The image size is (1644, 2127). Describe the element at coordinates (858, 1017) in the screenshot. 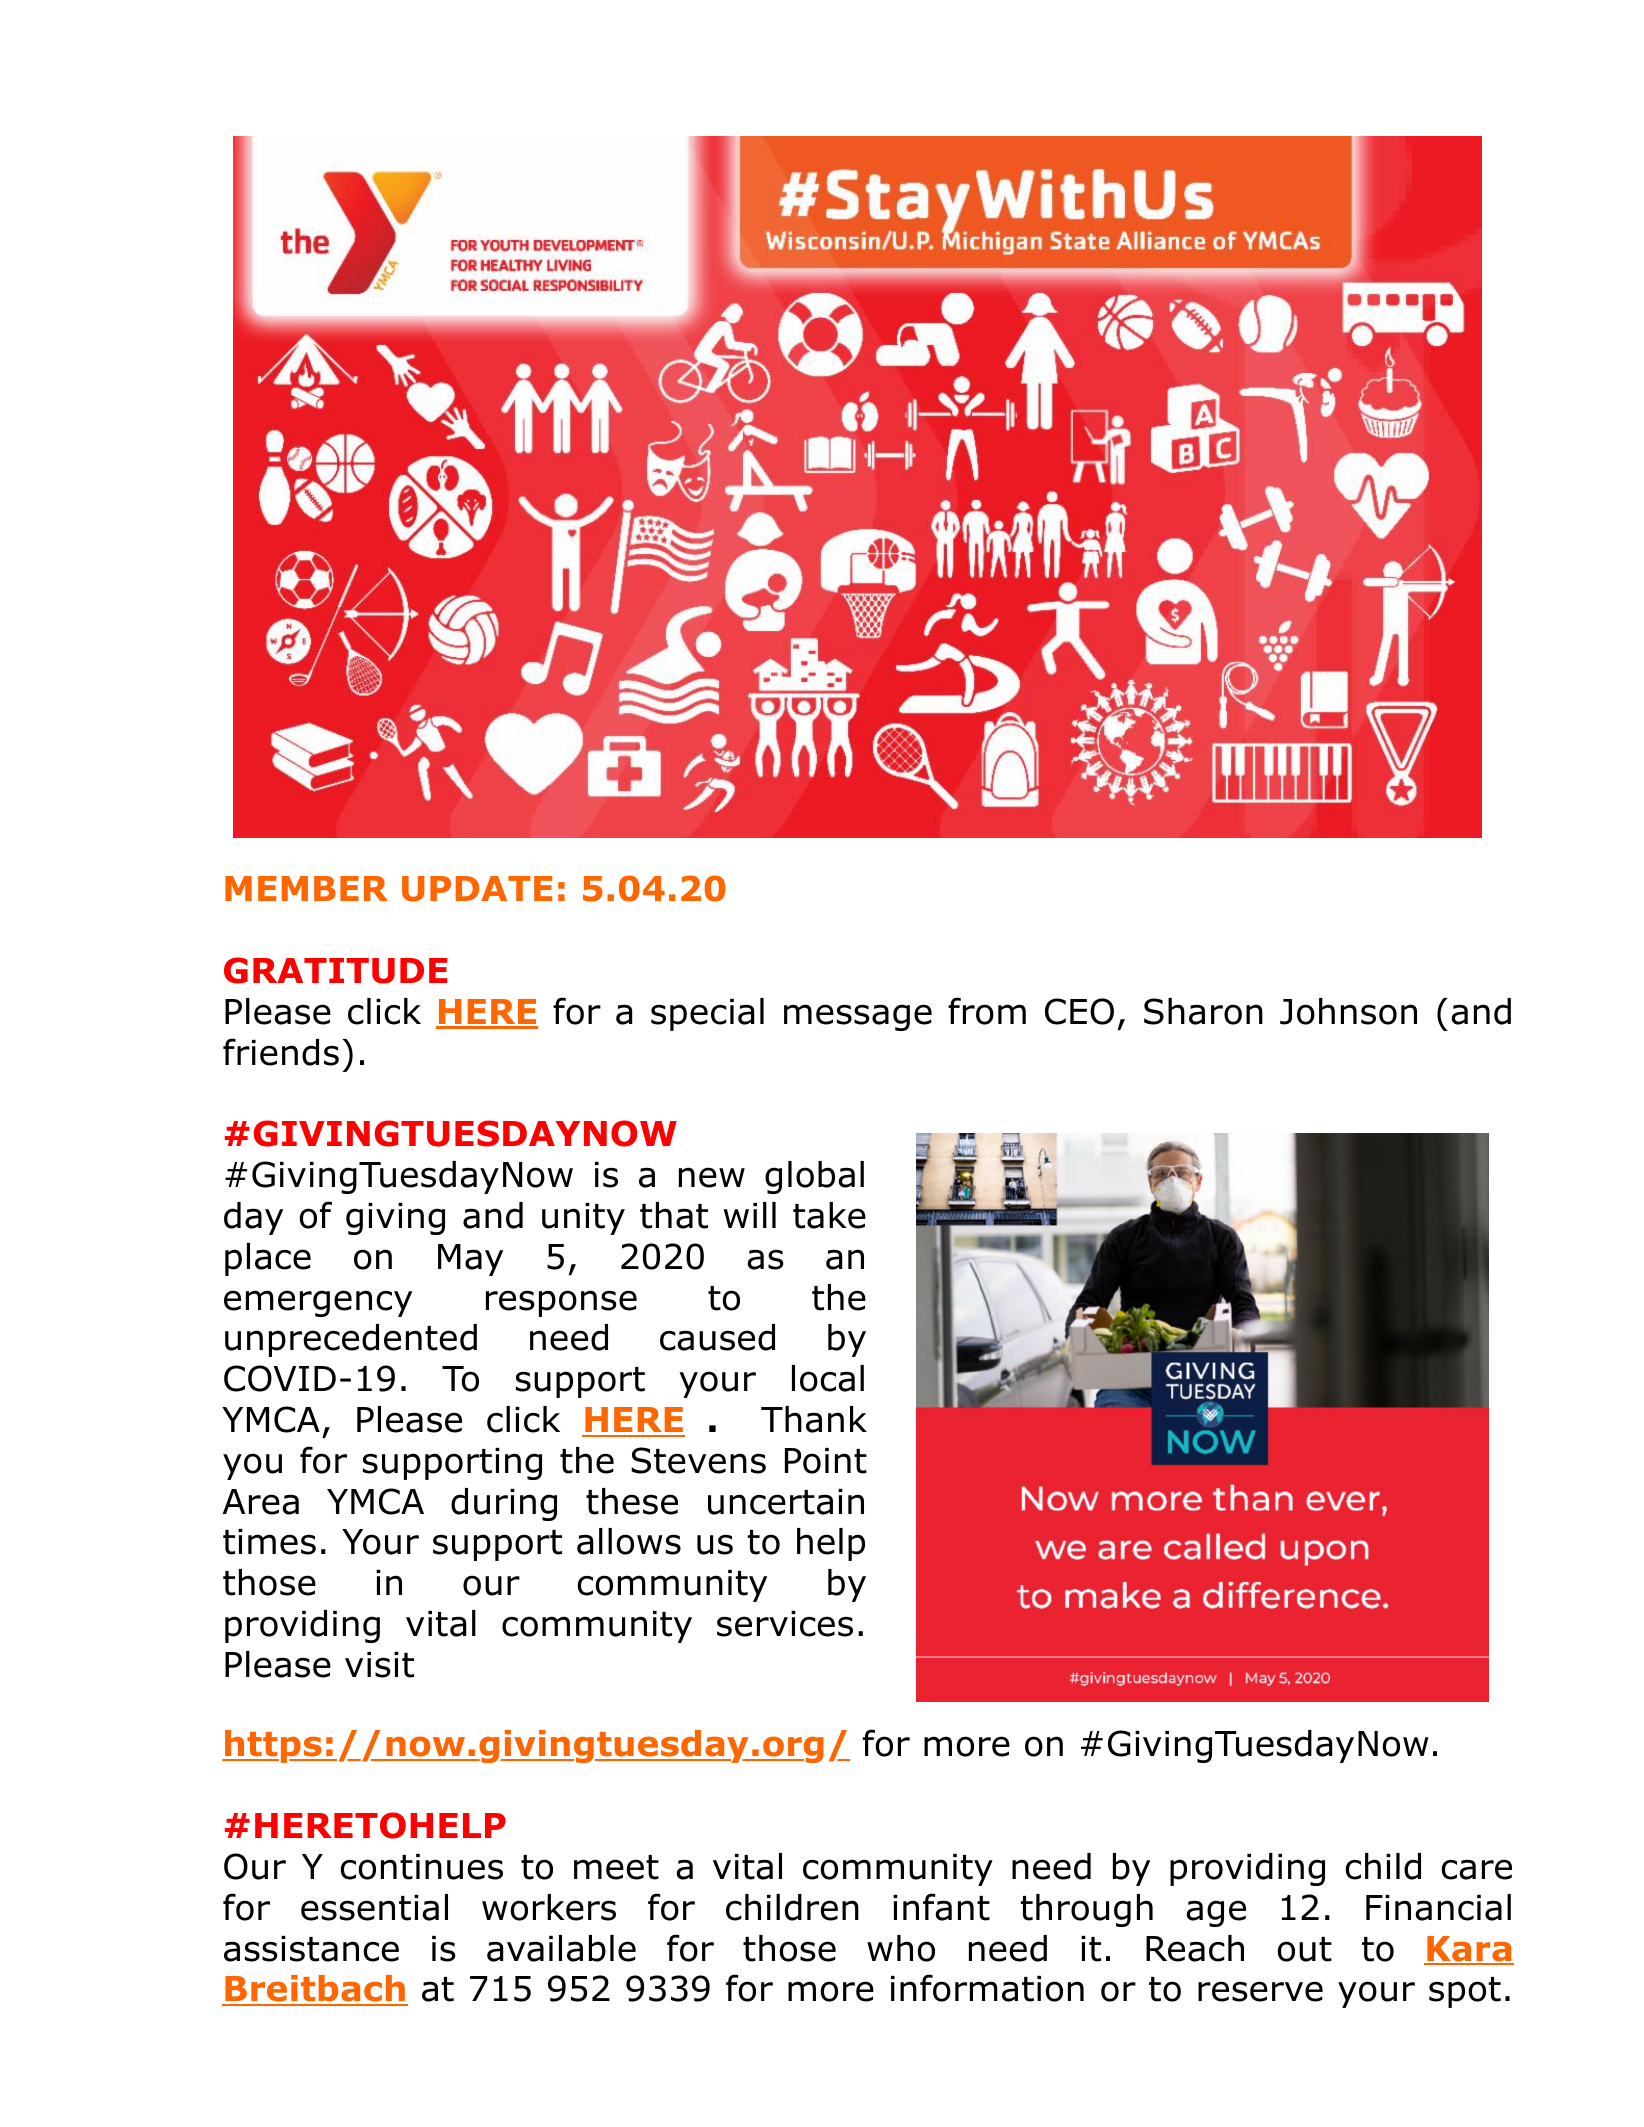

I see `message` at that location.
